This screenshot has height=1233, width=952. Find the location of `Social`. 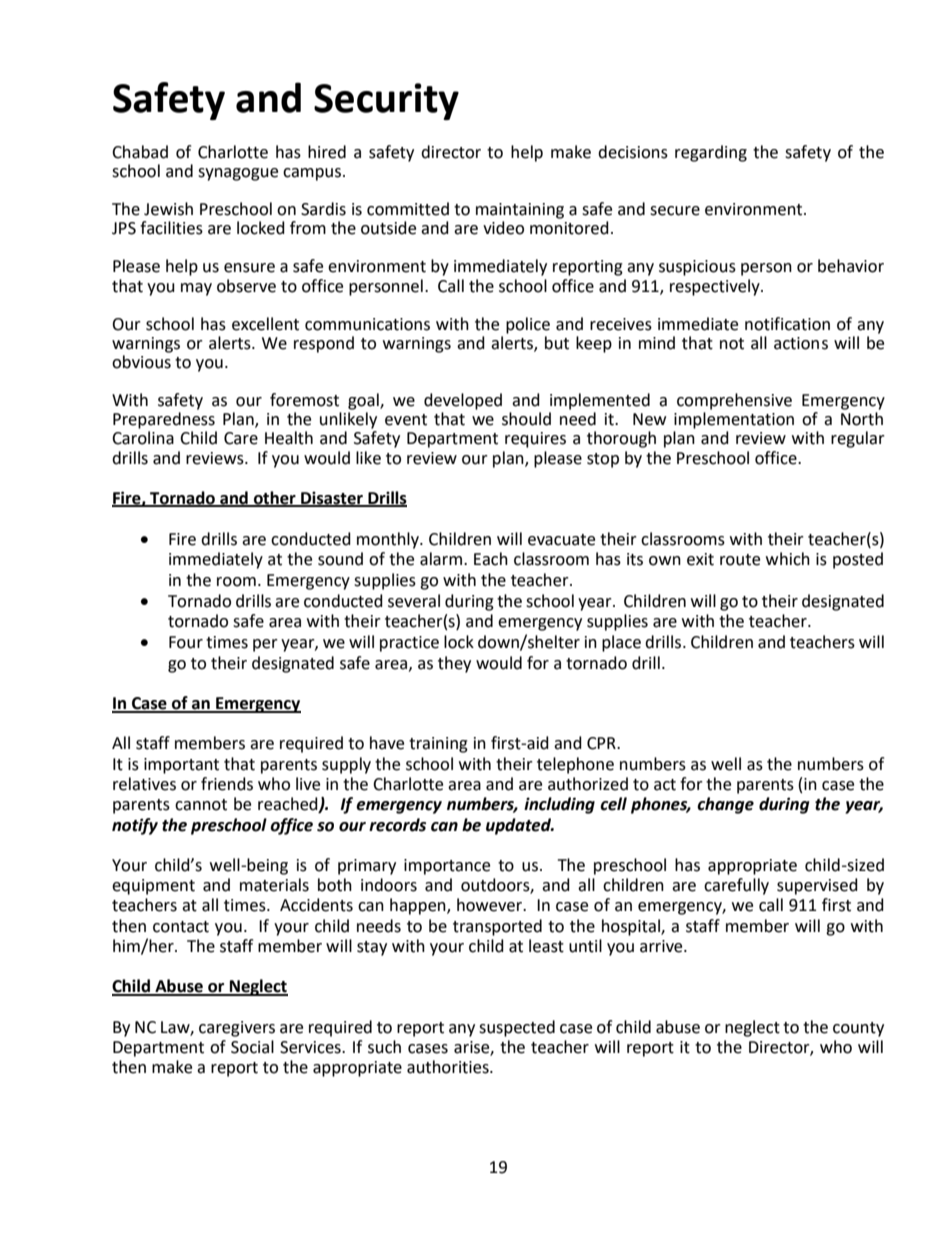

Social is located at coordinates (252, 1047).
